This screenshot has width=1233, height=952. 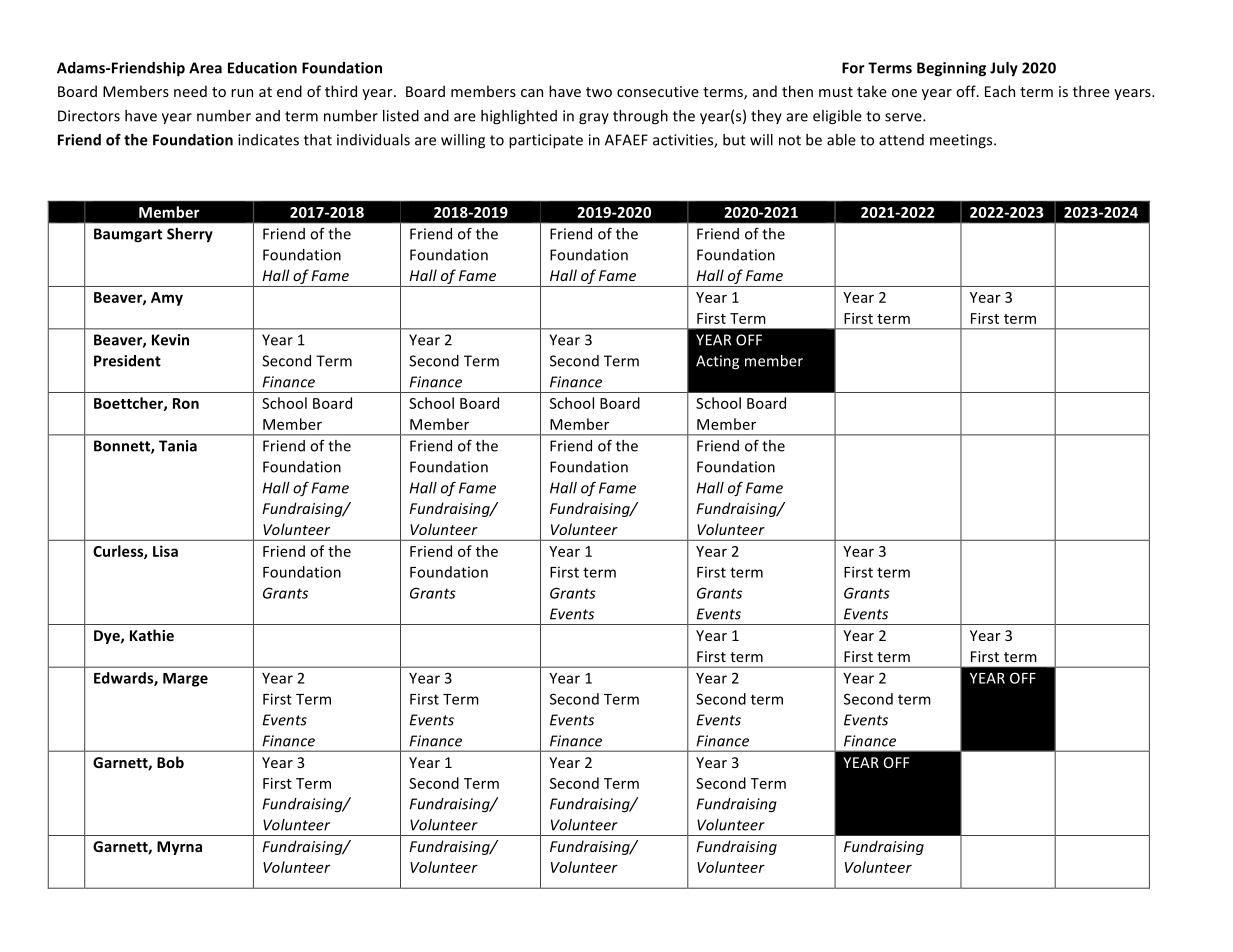 What do you see at coordinates (186, 403) in the screenshot?
I see `Ron` at bounding box center [186, 403].
